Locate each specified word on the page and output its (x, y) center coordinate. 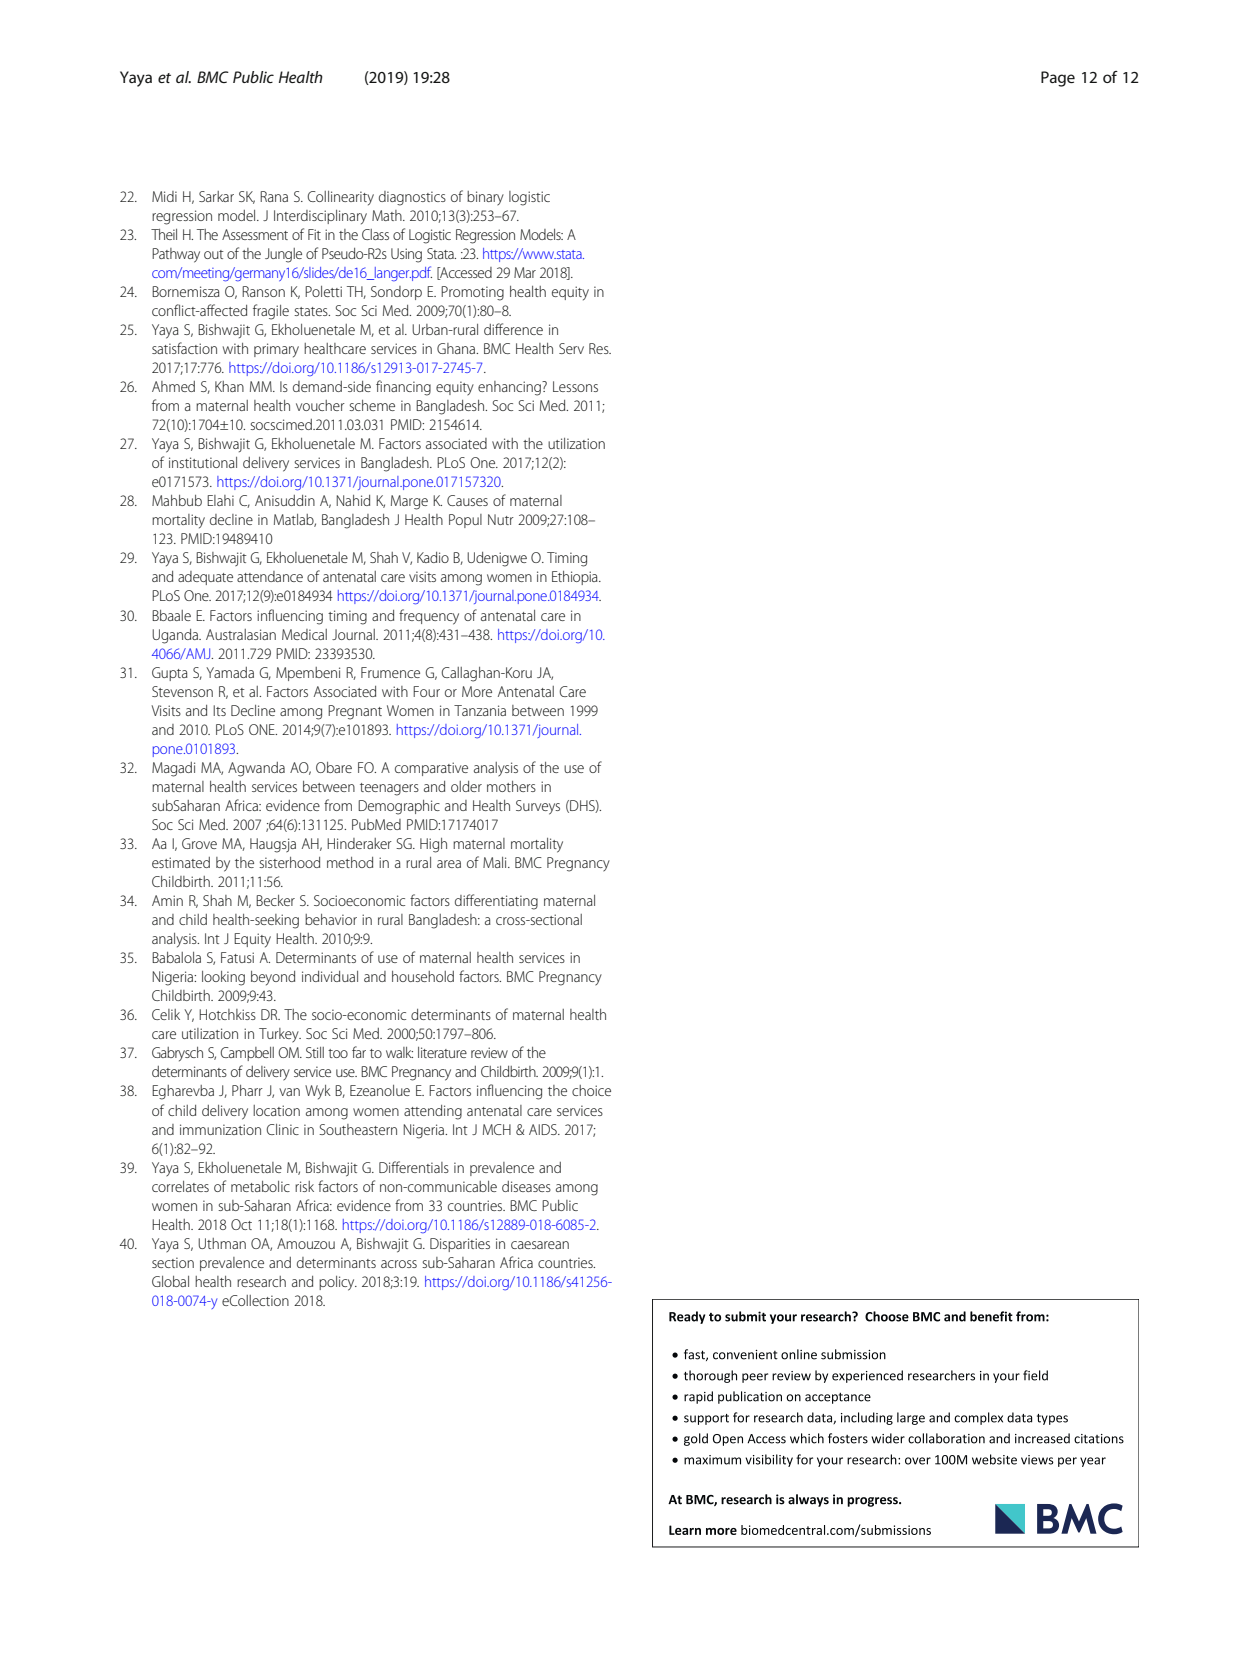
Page (1058, 79)
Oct (241, 1224)
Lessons (575, 386)
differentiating (496, 902)
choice (591, 1090)
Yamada (230, 672)
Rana (274, 196)
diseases (526, 1186)
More (477, 691)
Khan (229, 386)
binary (485, 198)
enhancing (510, 388)
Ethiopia (576, 578)
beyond (273, 978)
